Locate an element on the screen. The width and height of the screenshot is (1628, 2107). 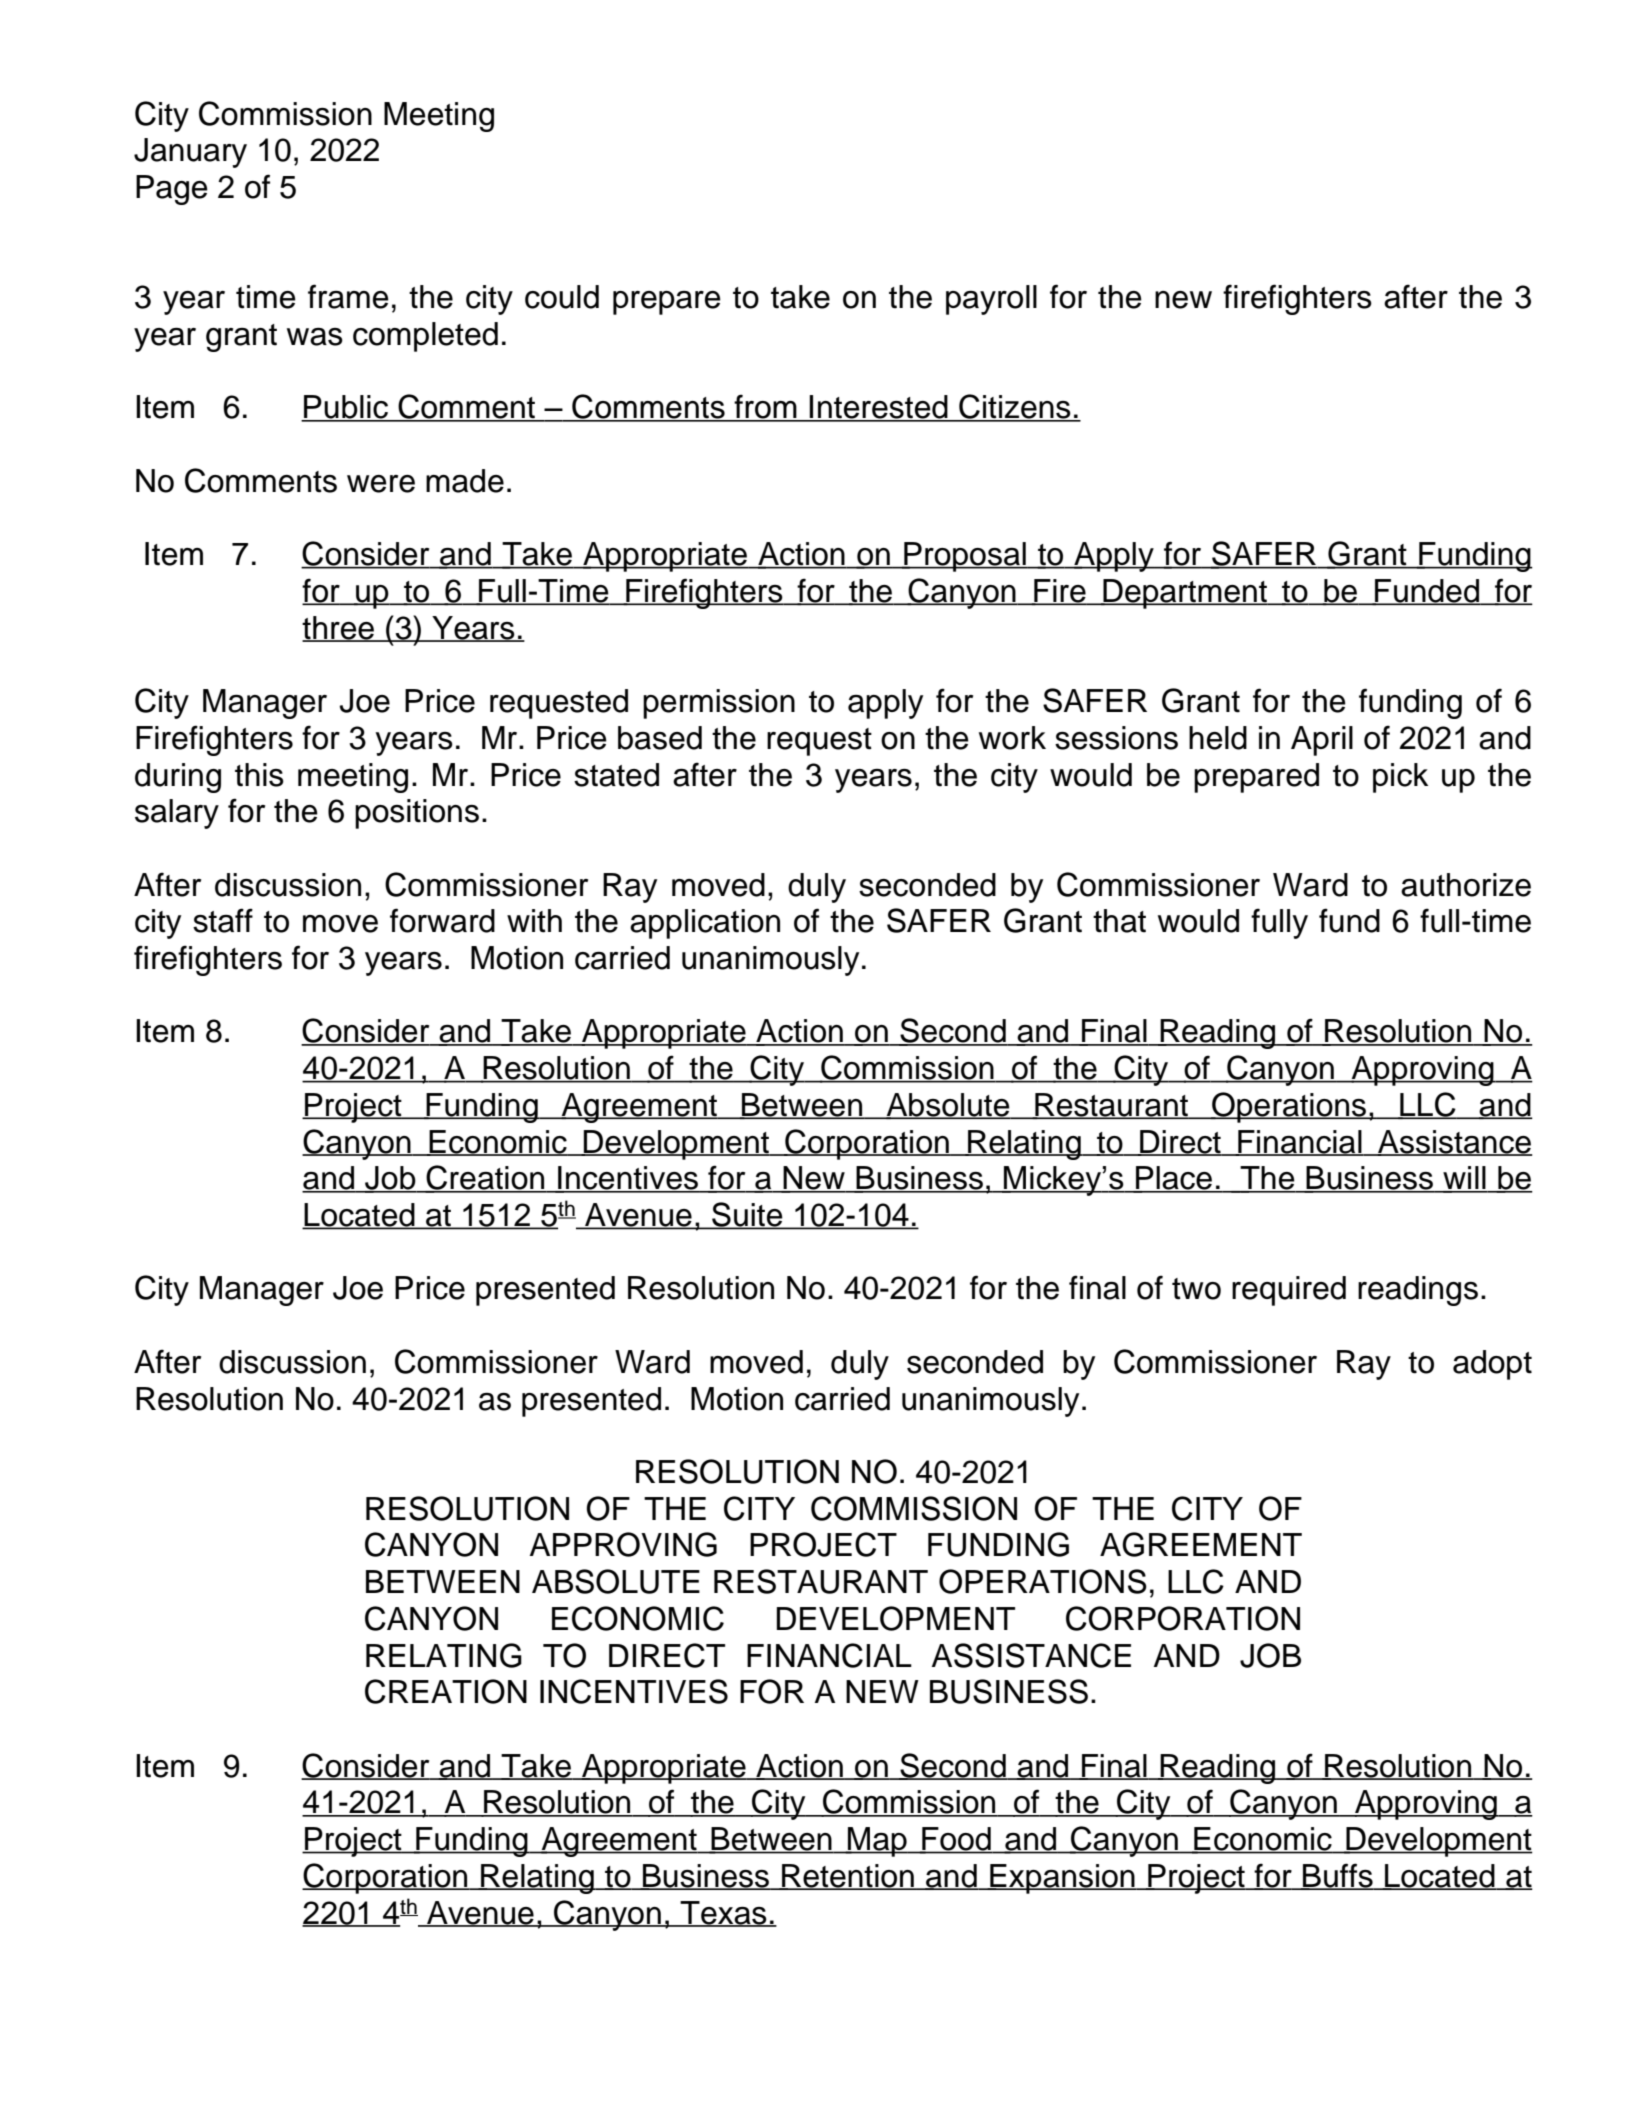
payroll is located at coordinates (991, 300).
